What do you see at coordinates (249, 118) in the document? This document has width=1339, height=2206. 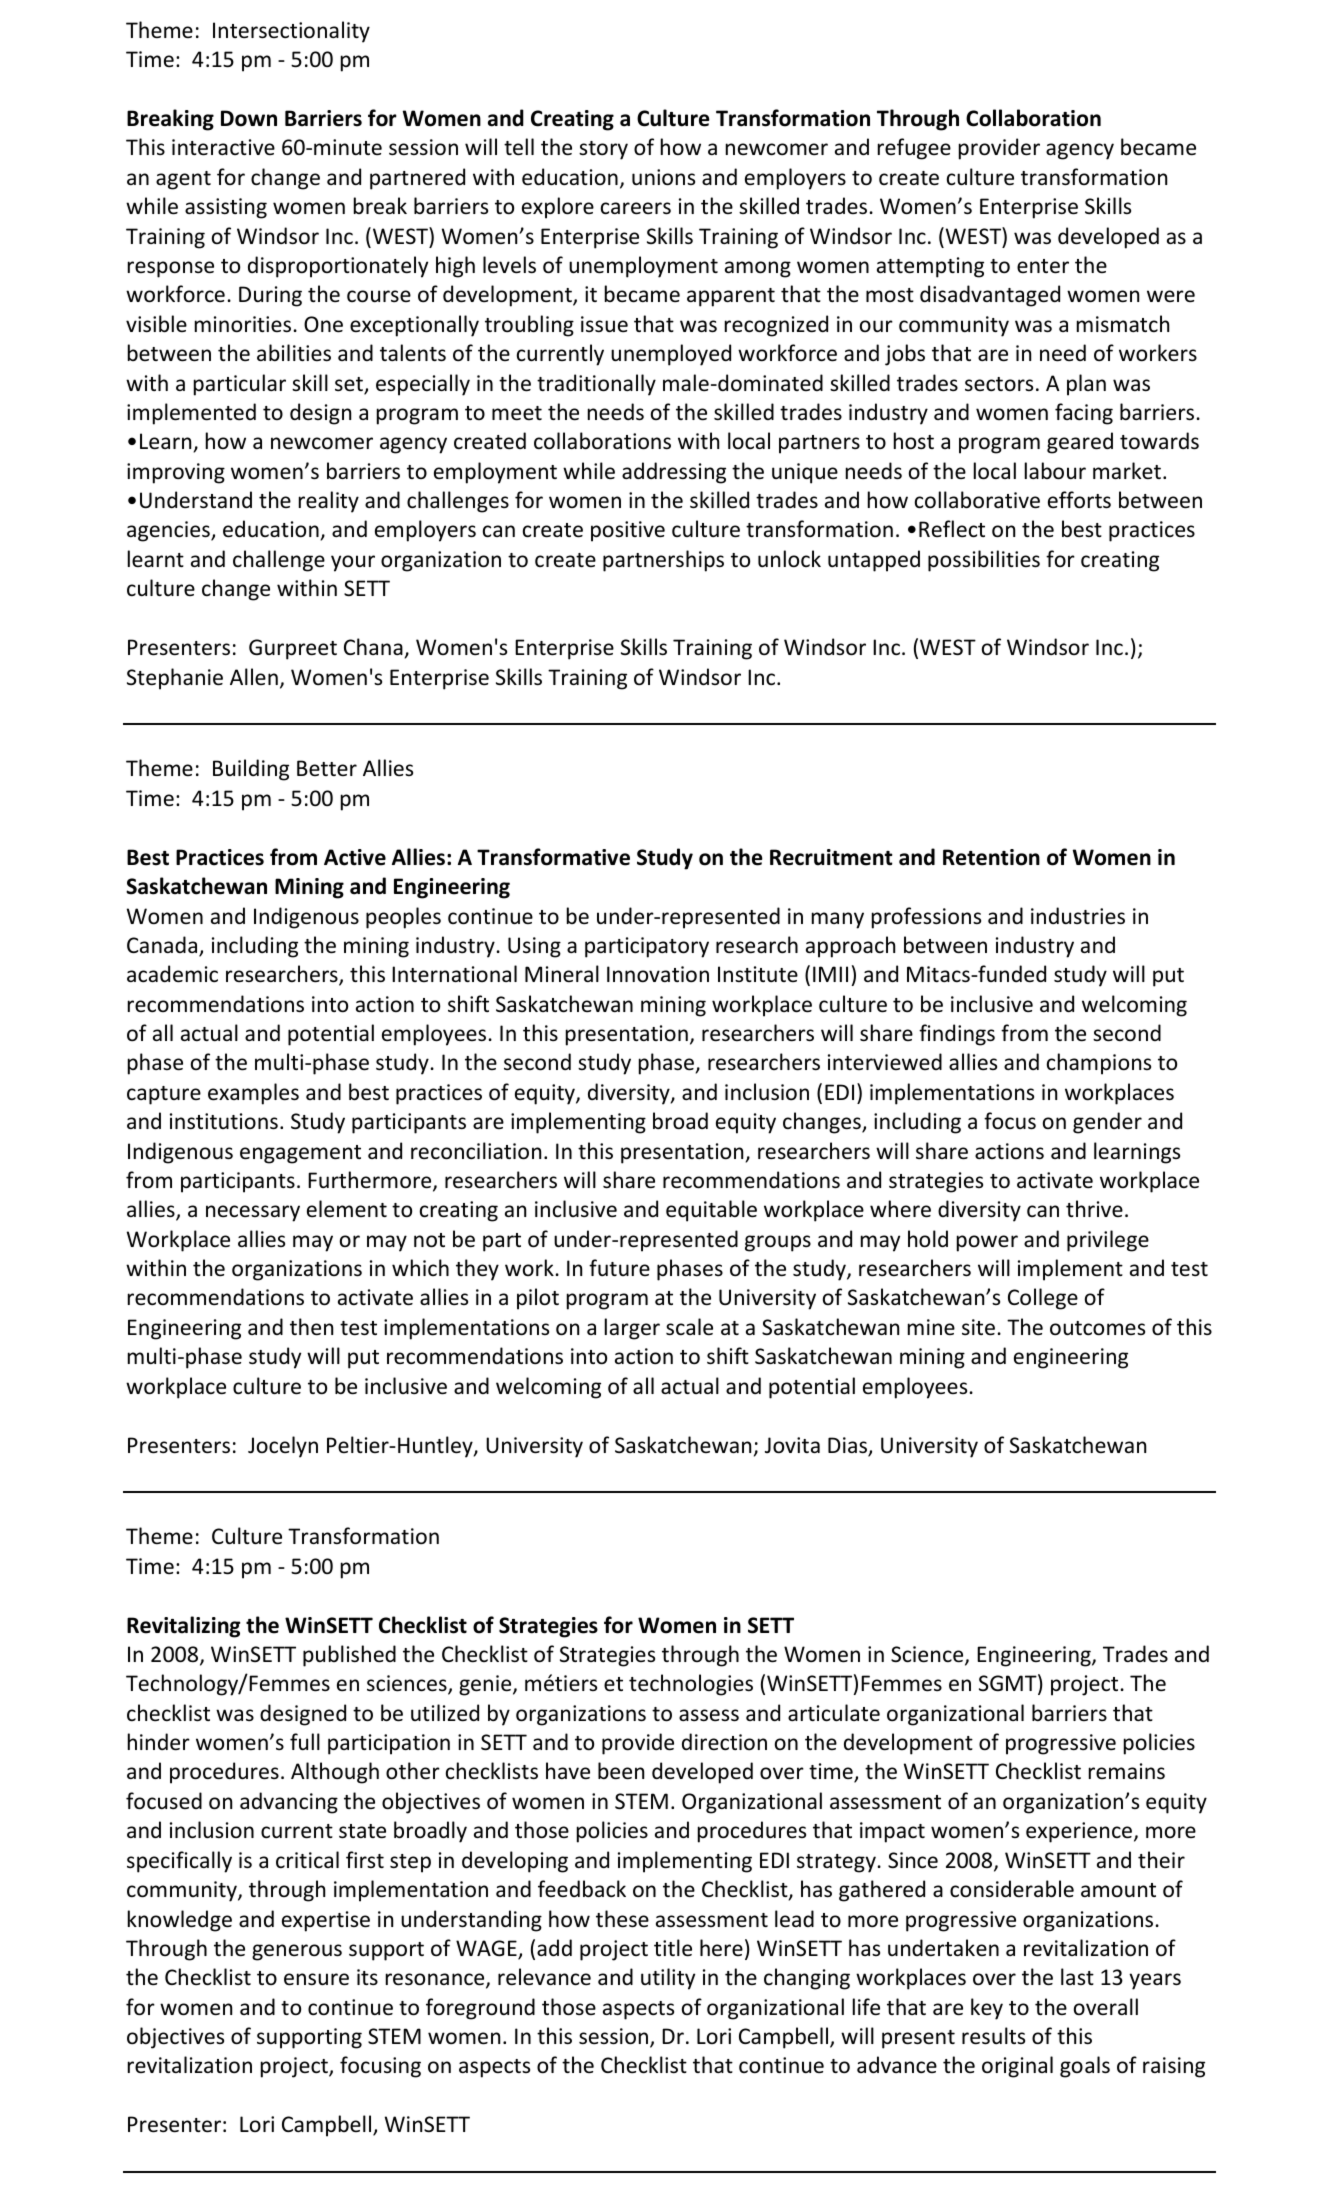 I see `Down` at bounding box center [249, 118].
